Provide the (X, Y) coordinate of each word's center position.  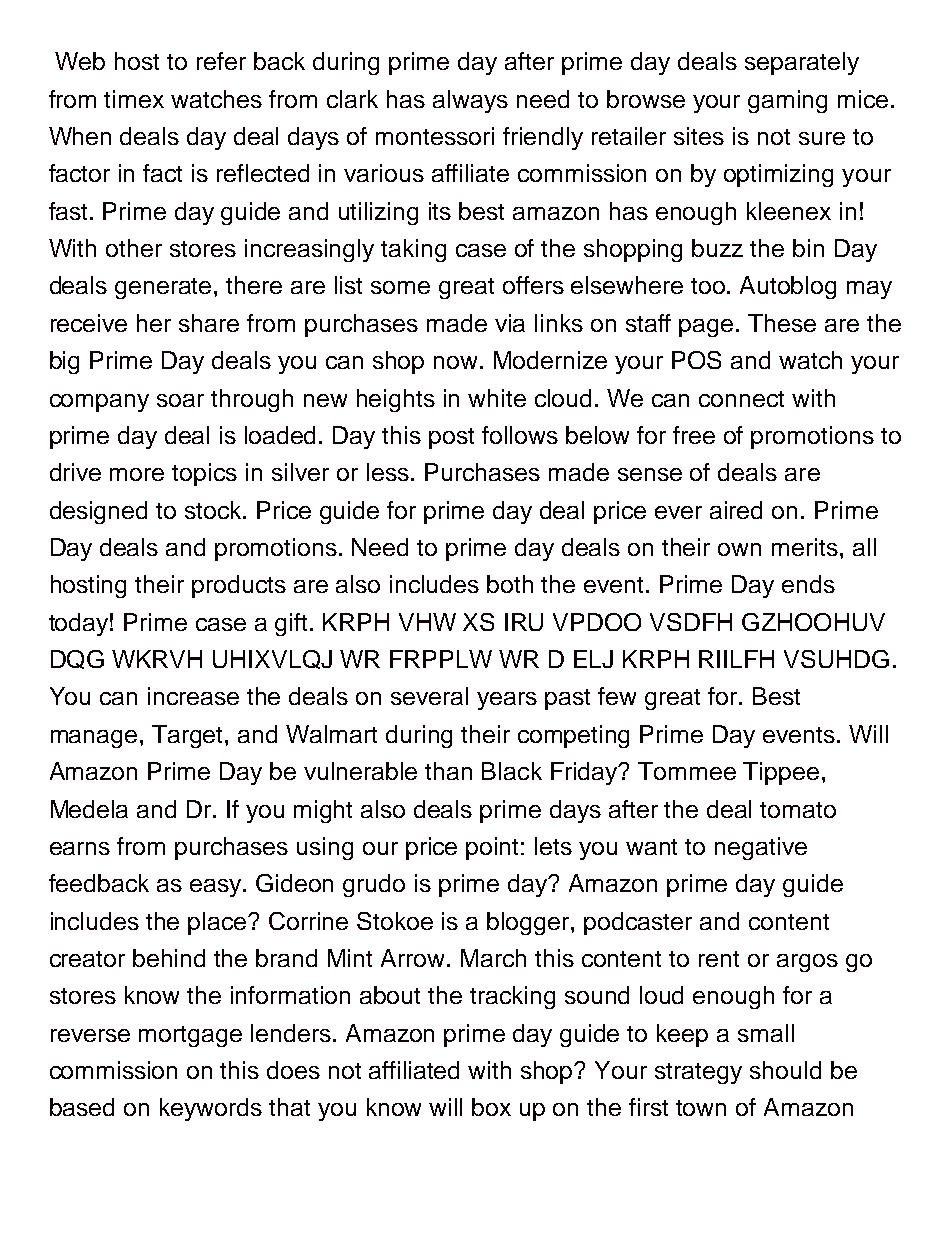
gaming (787, 101)
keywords (211, 1109)
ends (808, 584)
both (510, 584)
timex (134, 99)
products (239, 586)
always (470, 101)
